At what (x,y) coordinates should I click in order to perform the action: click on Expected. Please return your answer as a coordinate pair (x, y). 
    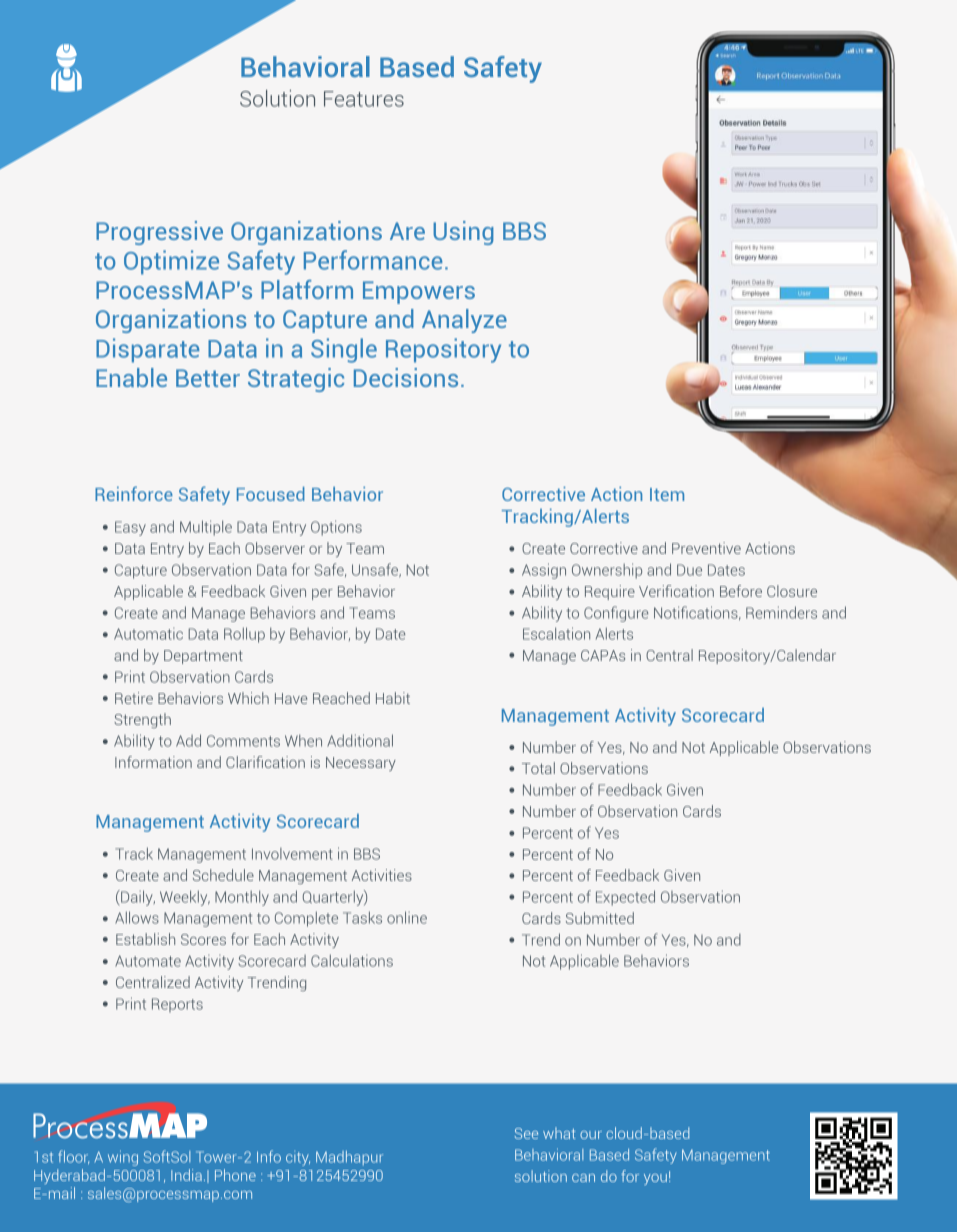
    Looking at the image, I should click on (625, 898).
